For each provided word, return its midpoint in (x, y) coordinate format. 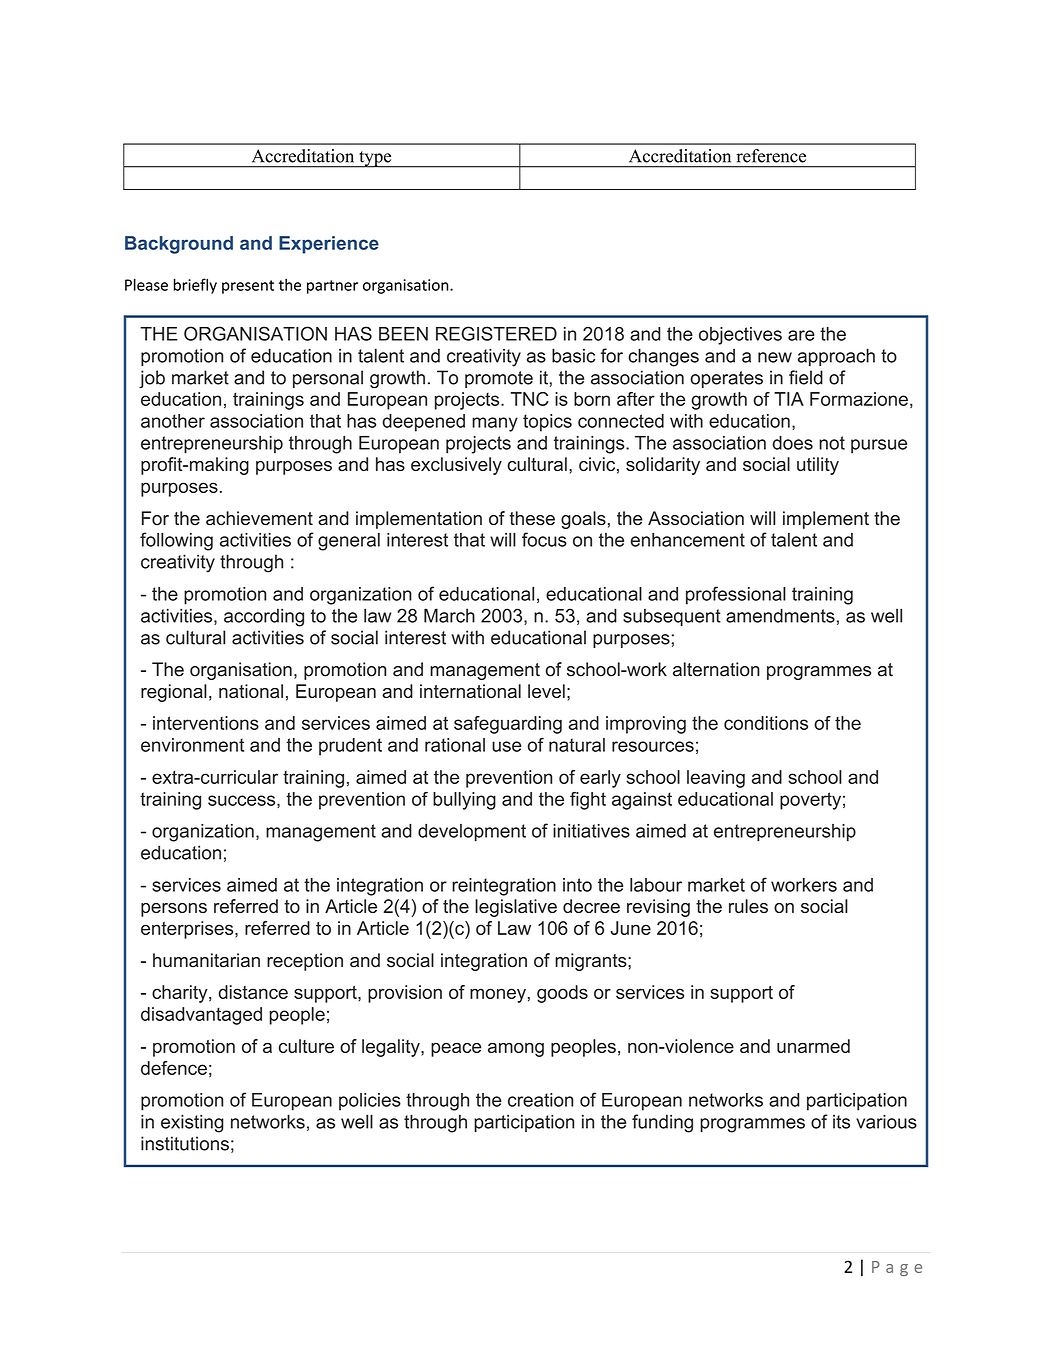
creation (540, 1100)
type (375, 159)
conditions (766, 723)
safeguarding (508, 725)
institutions (185, 1143)
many (495, 424)
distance (253, 992)
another (173, 421)
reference (771, 156)
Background (179, 245)
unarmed (813, 1046)
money (498, 995)
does (793, 443)
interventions (206, 723)
